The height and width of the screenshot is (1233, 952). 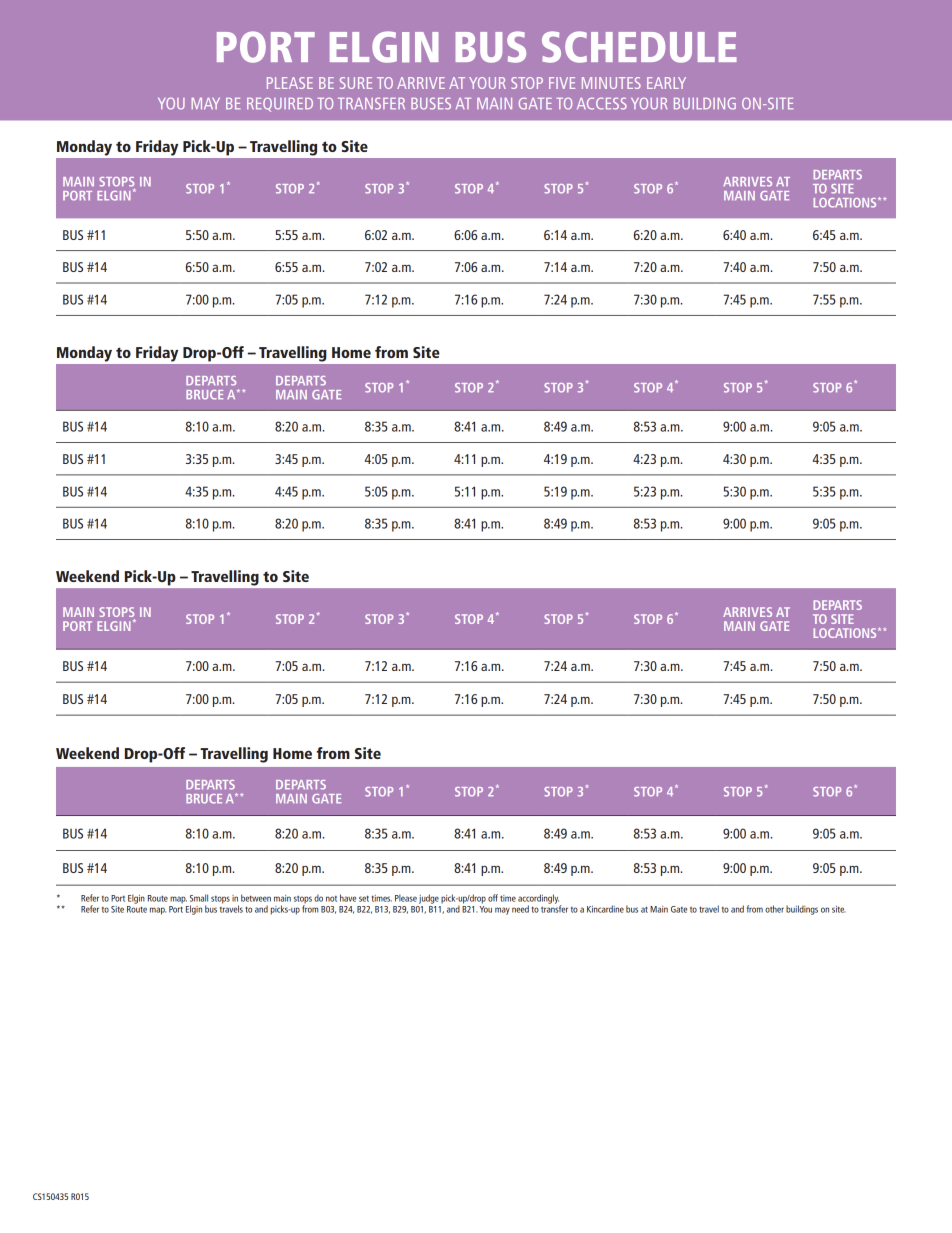 I want to click on other, so click(x=774, y=909).
